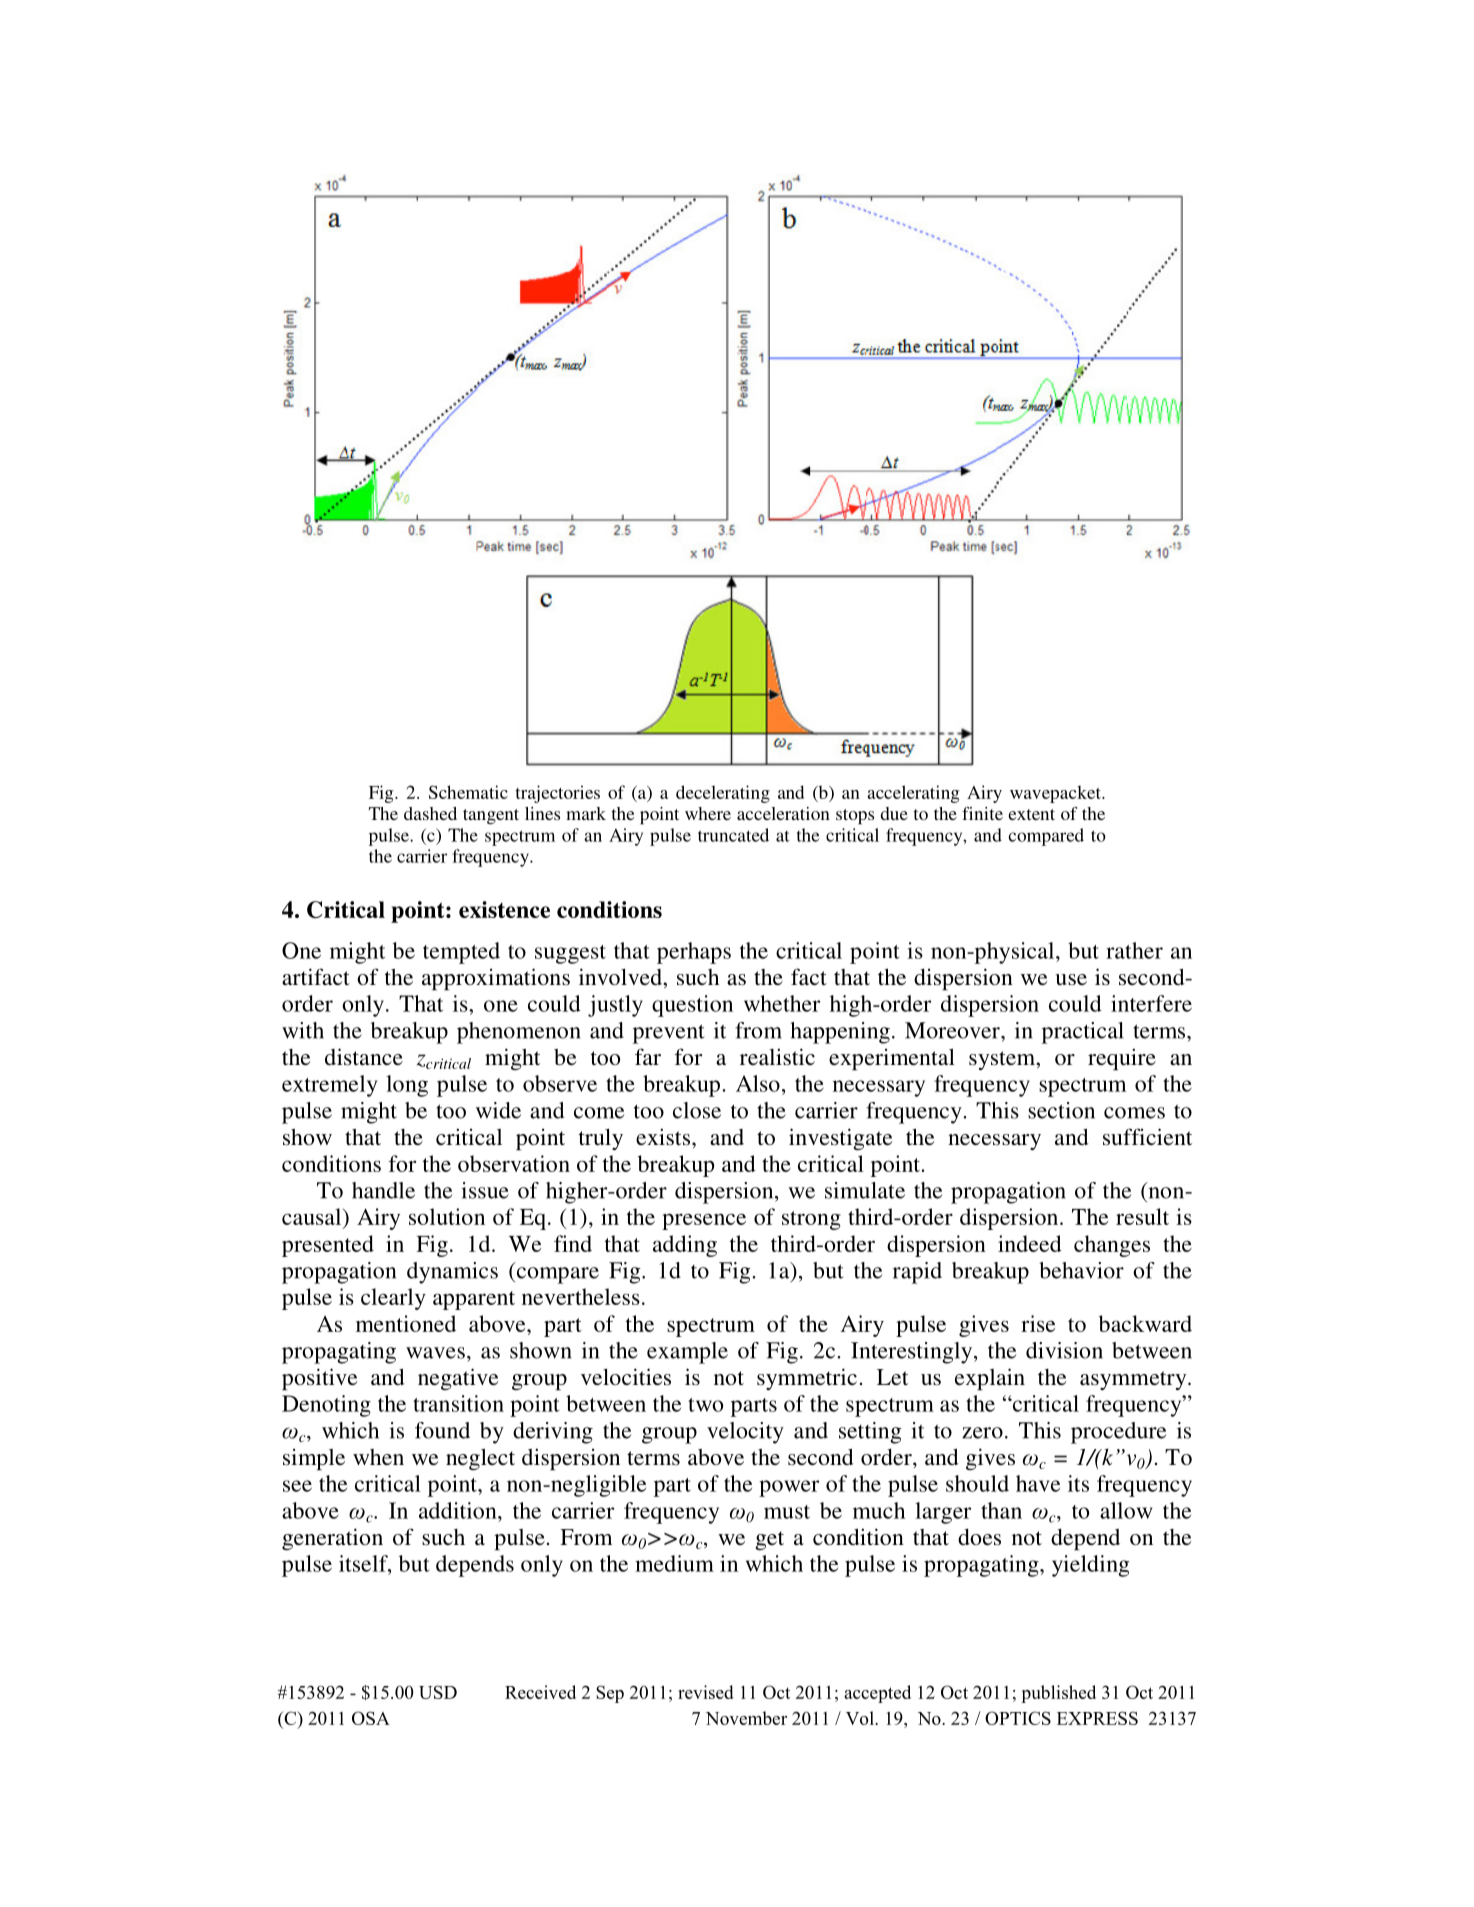 The image size is (1474, 1907). What do you see at coordinates (438, 1692) in the screenshot?
I see `USD` at bounding box center [438, 1692].
